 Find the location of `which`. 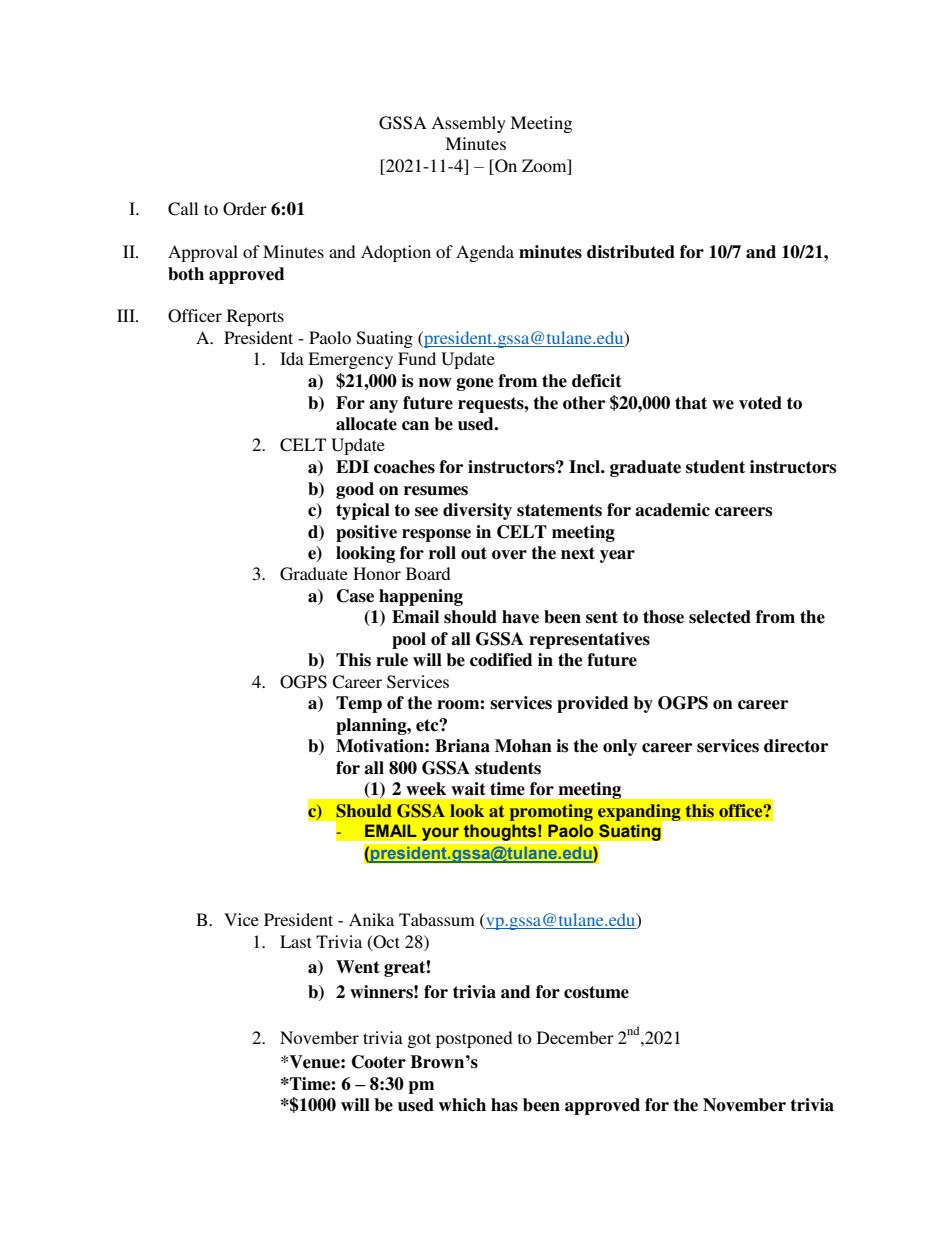

which is located at coordinates (462, 1105).
